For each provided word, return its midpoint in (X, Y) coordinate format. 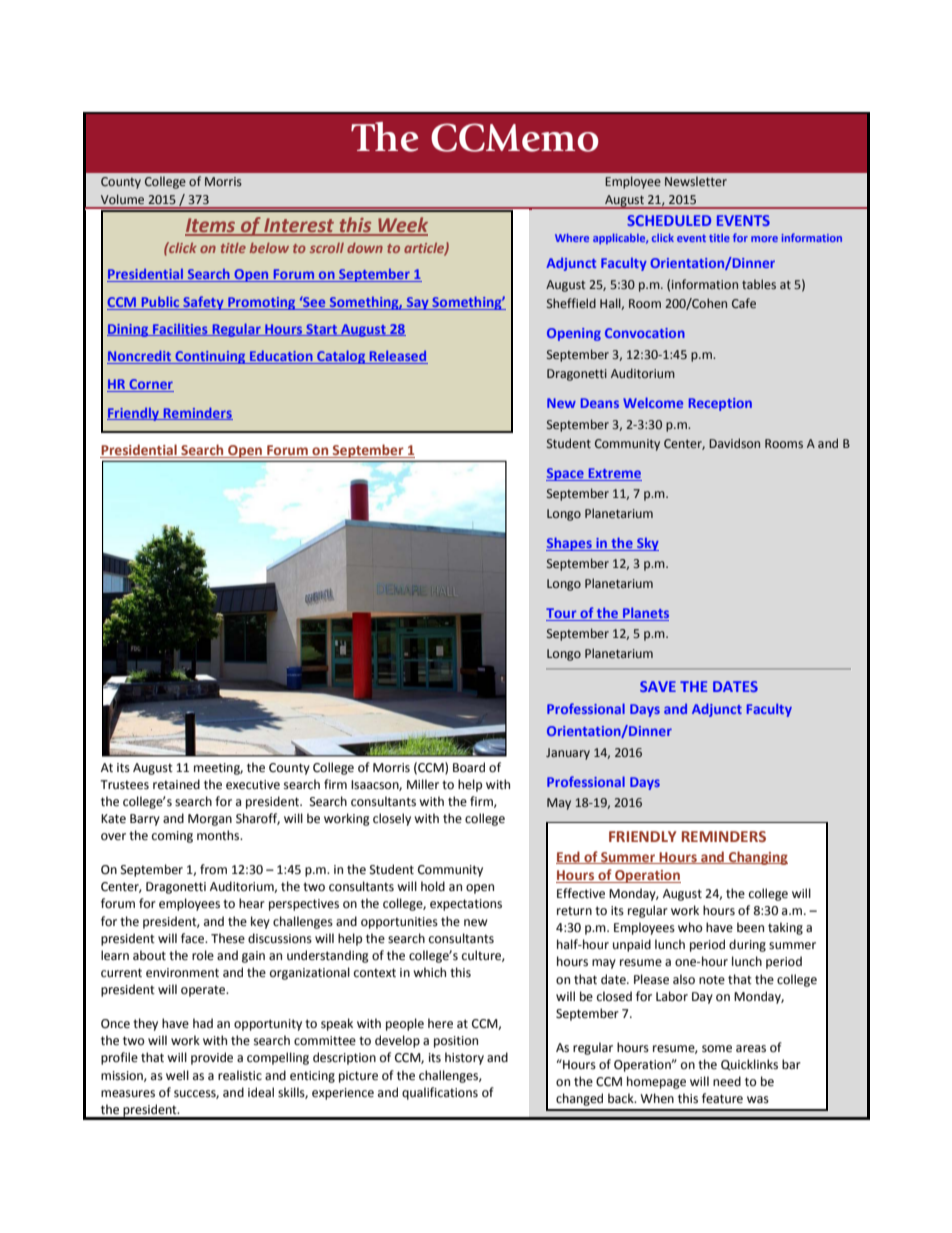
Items (211, 226)
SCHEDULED (669, 220)
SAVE (658, 686)
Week (402, 226)
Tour (562, 614)
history (464, 1058)
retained (176, 784)
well (177, 1075)
